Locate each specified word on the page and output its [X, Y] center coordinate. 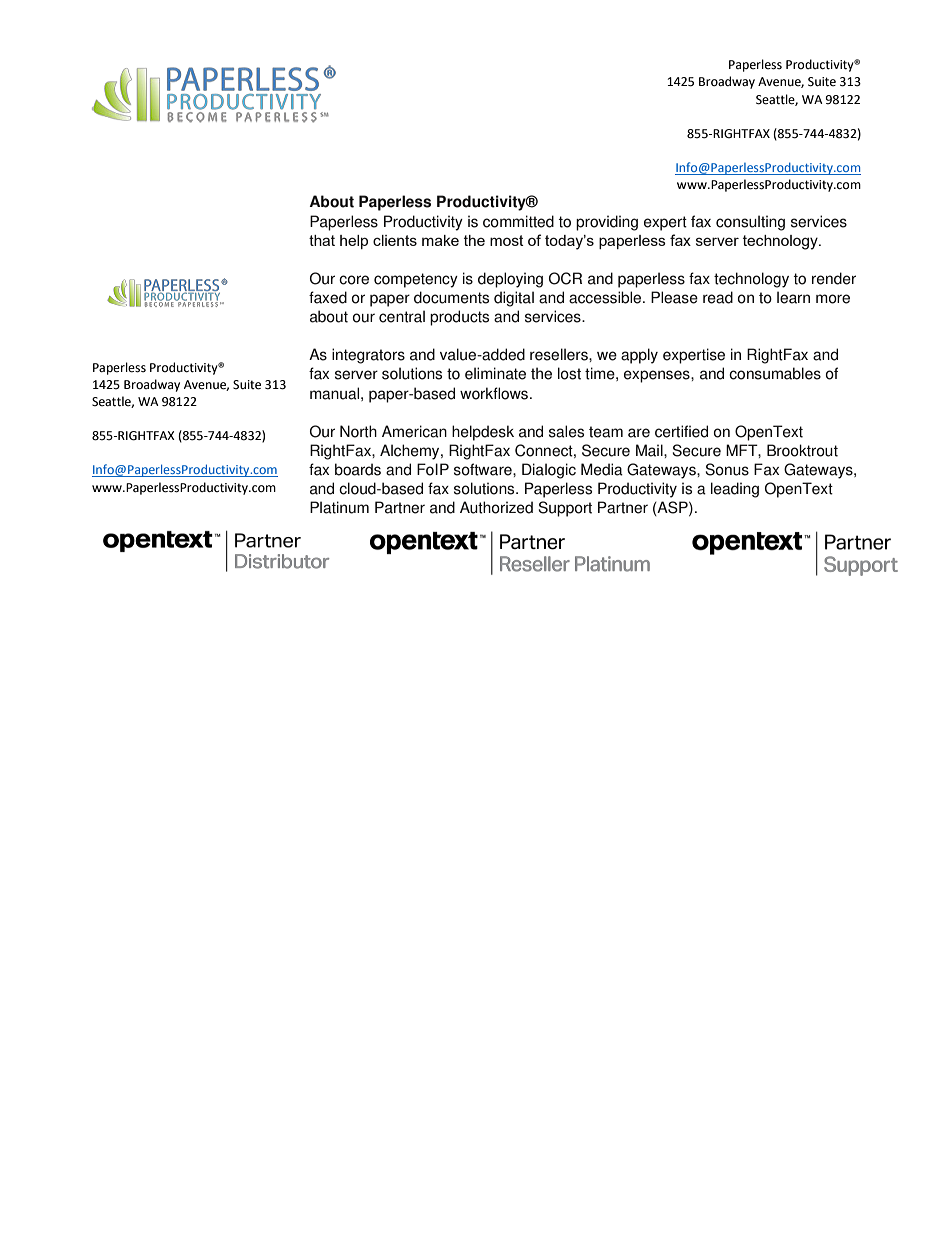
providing [607, 223]
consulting [750, 223]
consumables [775, 373]
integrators [368, 356]
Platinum [339, 507]
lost [569, 373]
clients [395, 240]
